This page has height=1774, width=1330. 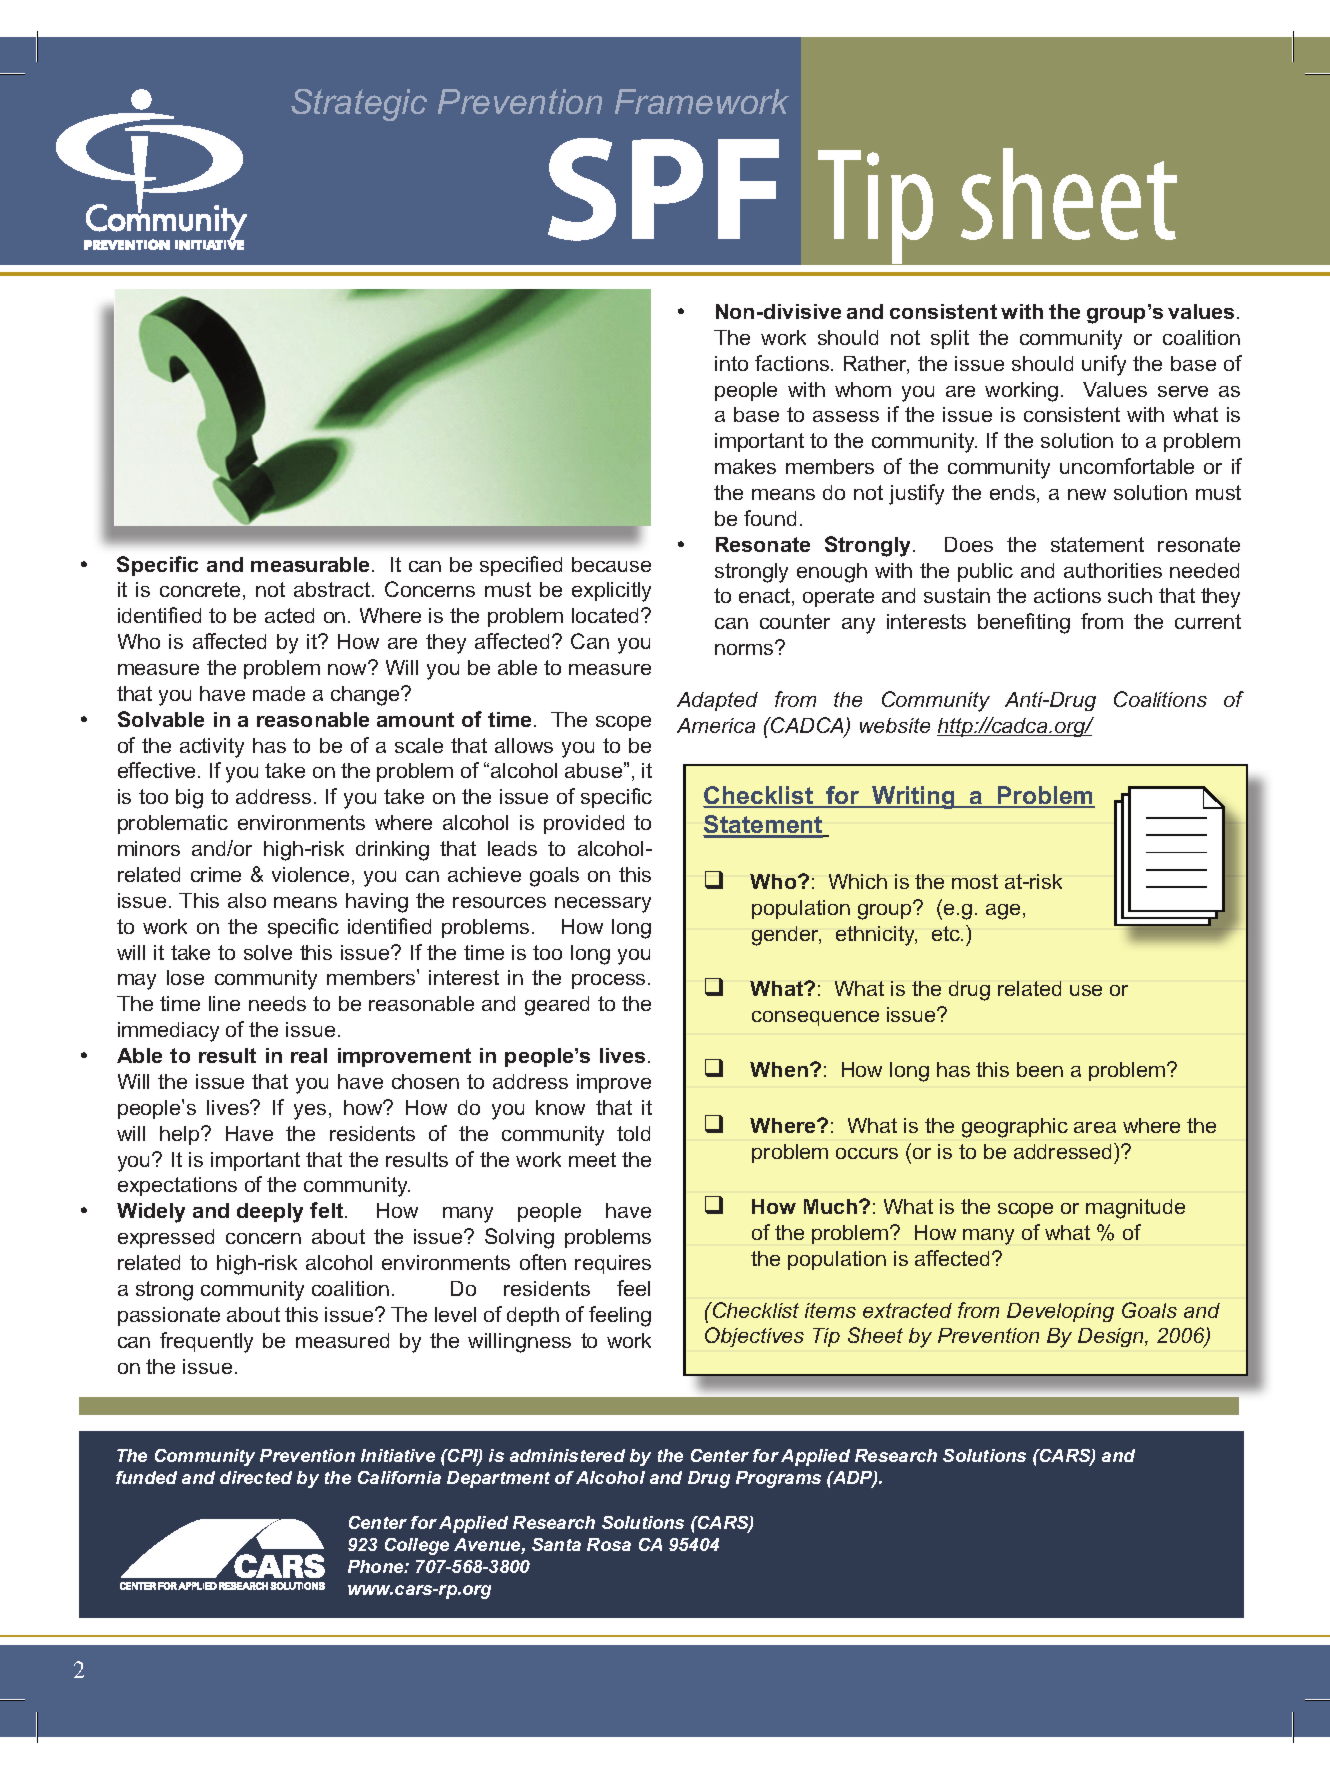 I want to click on concrete, so click(x=202, y=591).
